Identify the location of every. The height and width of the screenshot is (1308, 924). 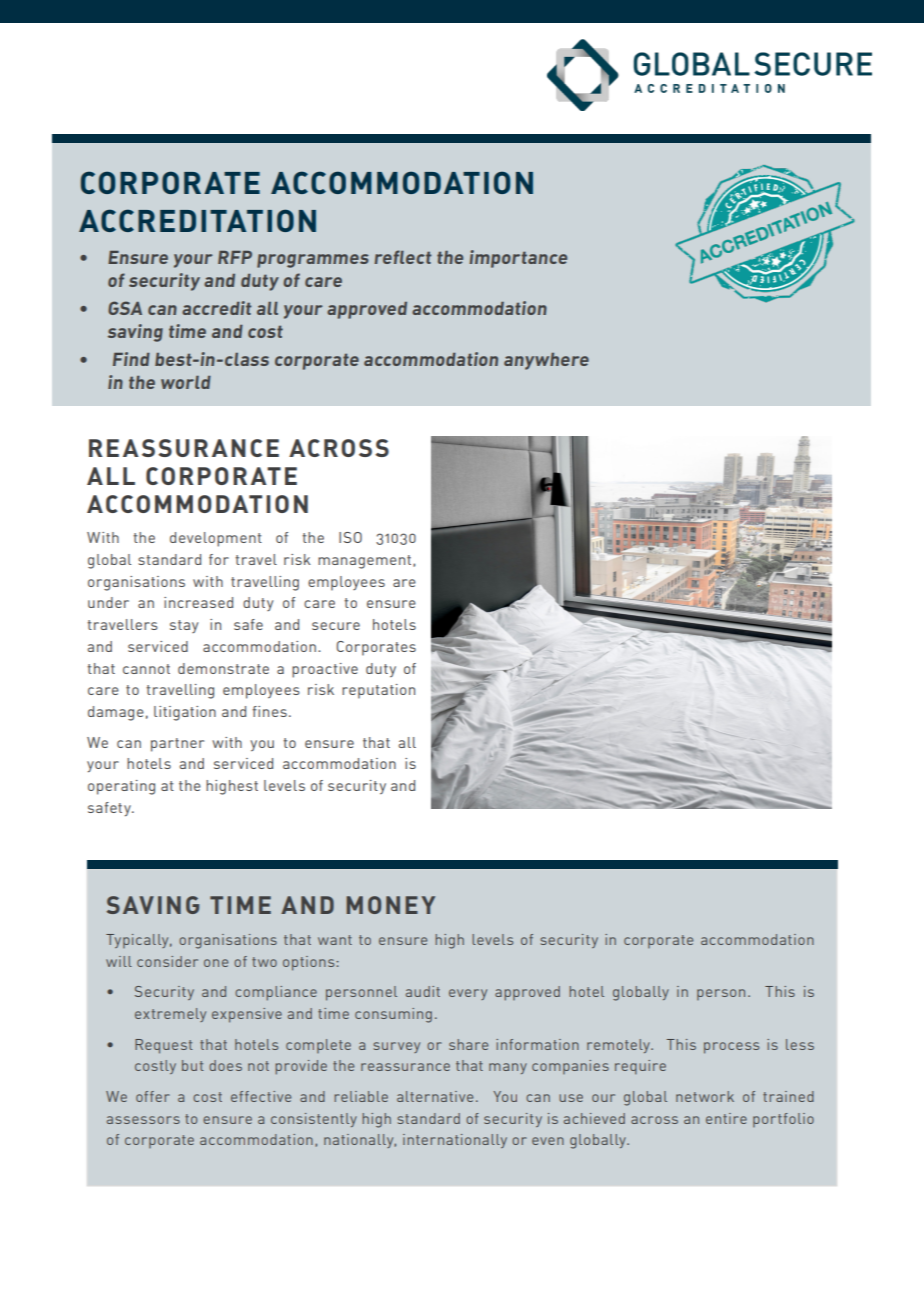
(468, 994).
